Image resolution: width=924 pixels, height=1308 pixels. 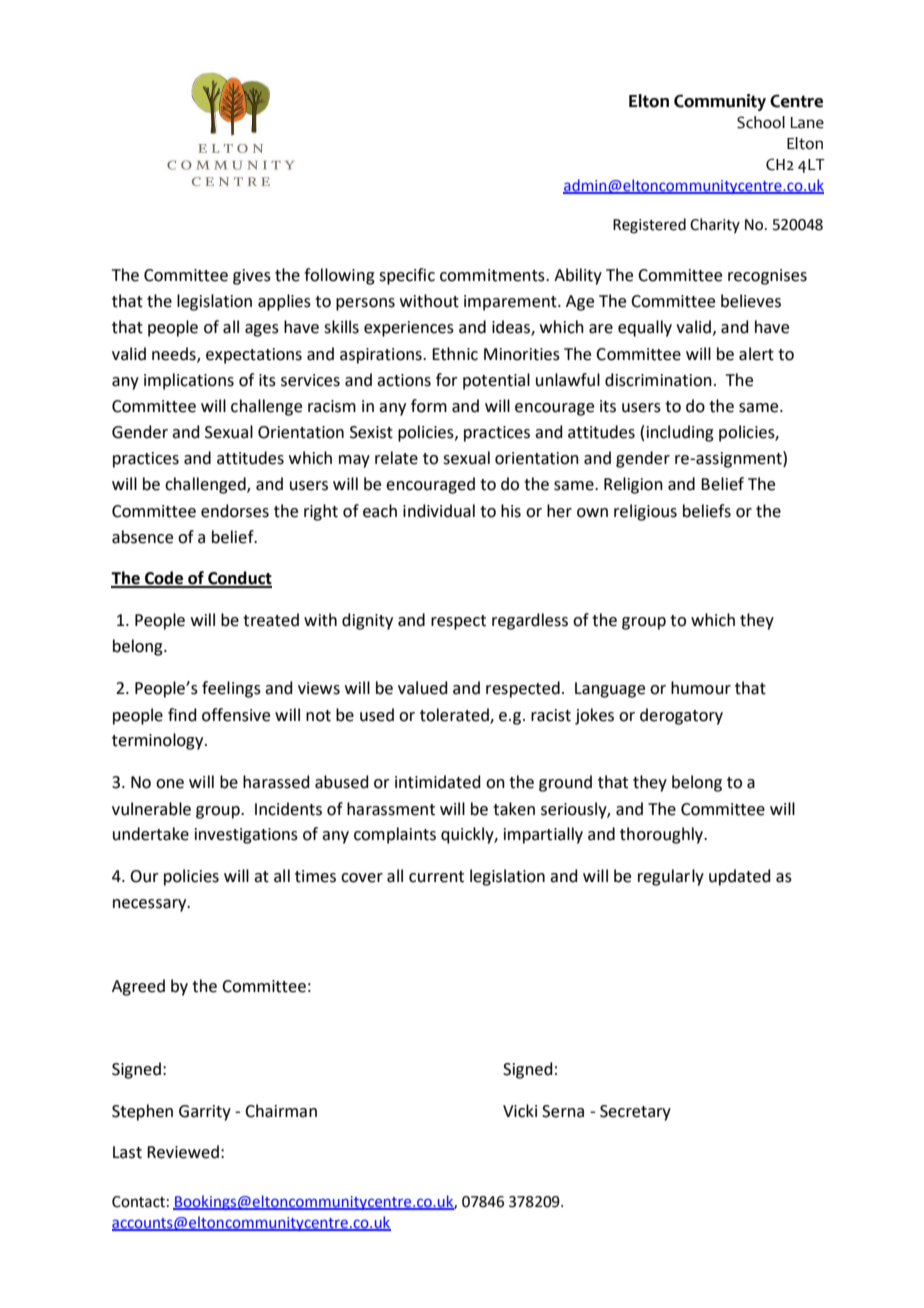 What do you see at coordinates (493, 275) in the page?
I see `commitments` at bounding box center [493, 275].
